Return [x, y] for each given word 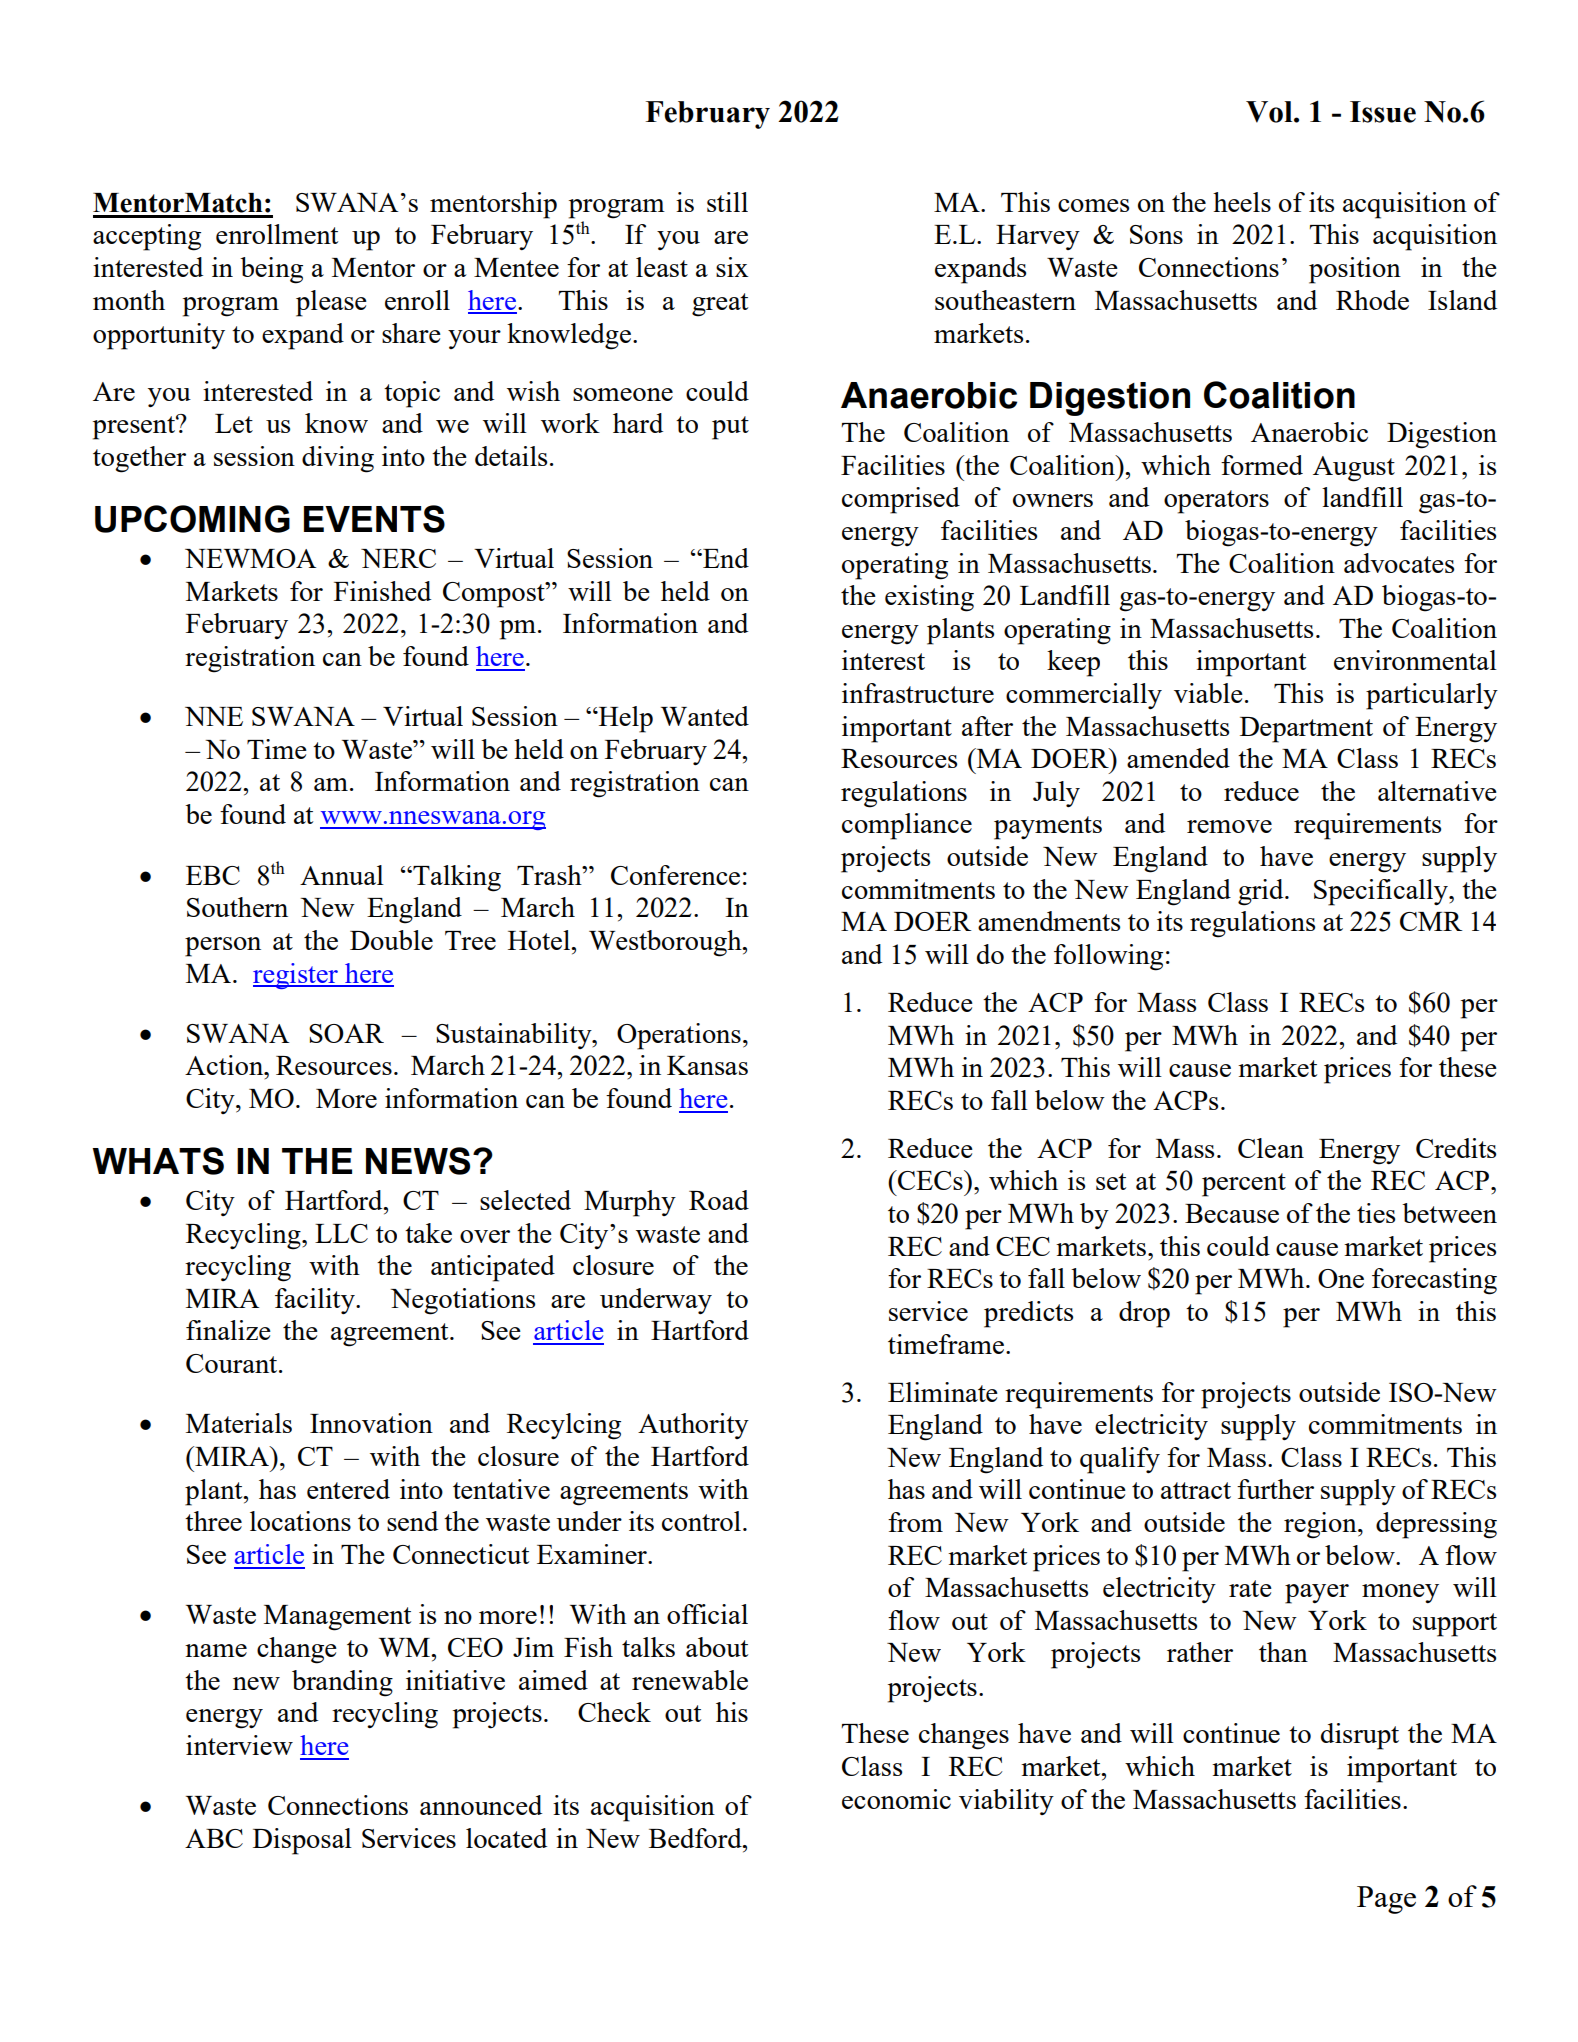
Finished [382, 591]
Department [1306, 730]
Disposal [302, 1841]
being [271, 270]
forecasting [1434, 1281]
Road [719, 1200]
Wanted [705, 716]
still [727, 202]
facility [316, 1301]
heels [1242, 202]
